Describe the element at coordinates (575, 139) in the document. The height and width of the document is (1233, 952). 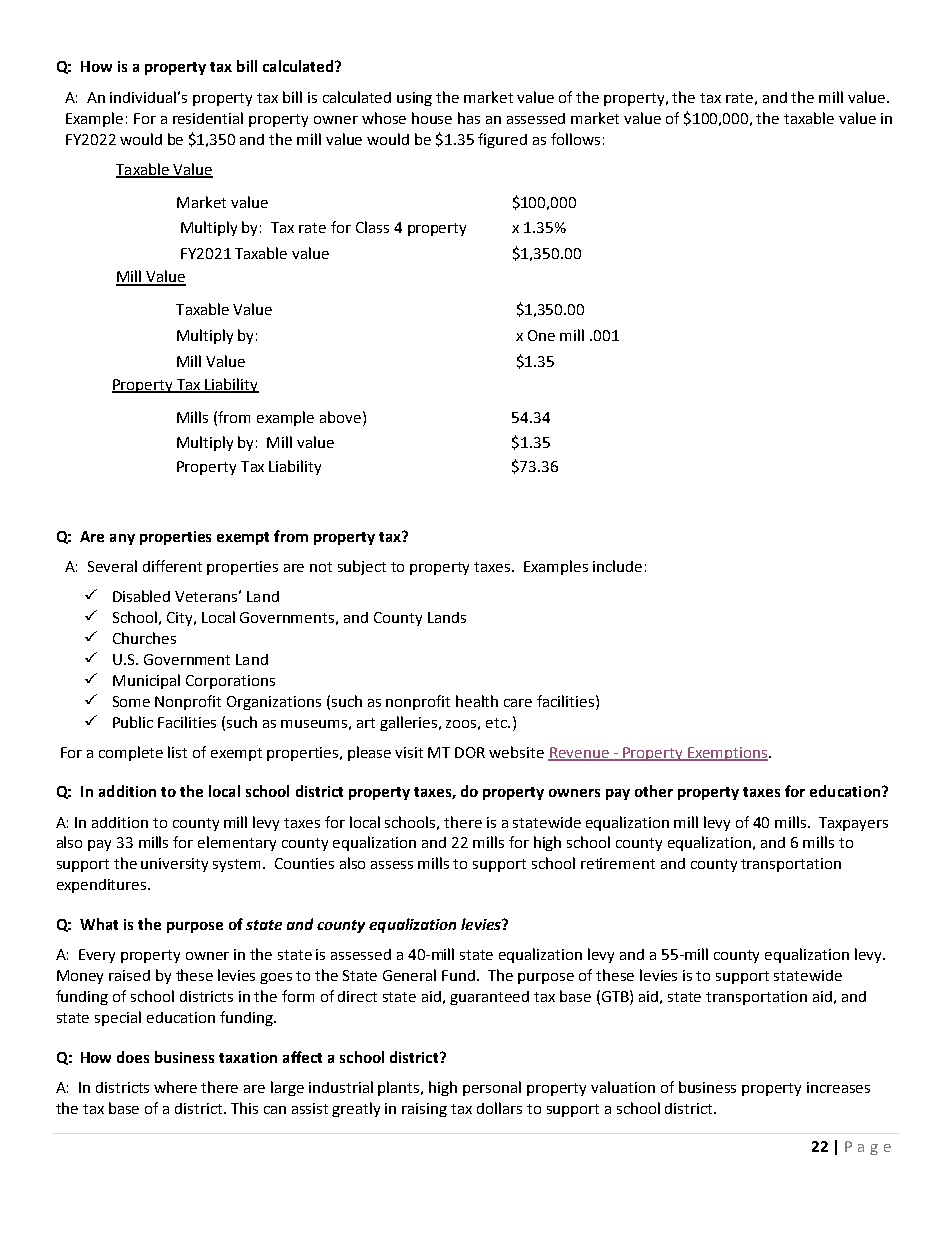
I see `follows` at that location.
